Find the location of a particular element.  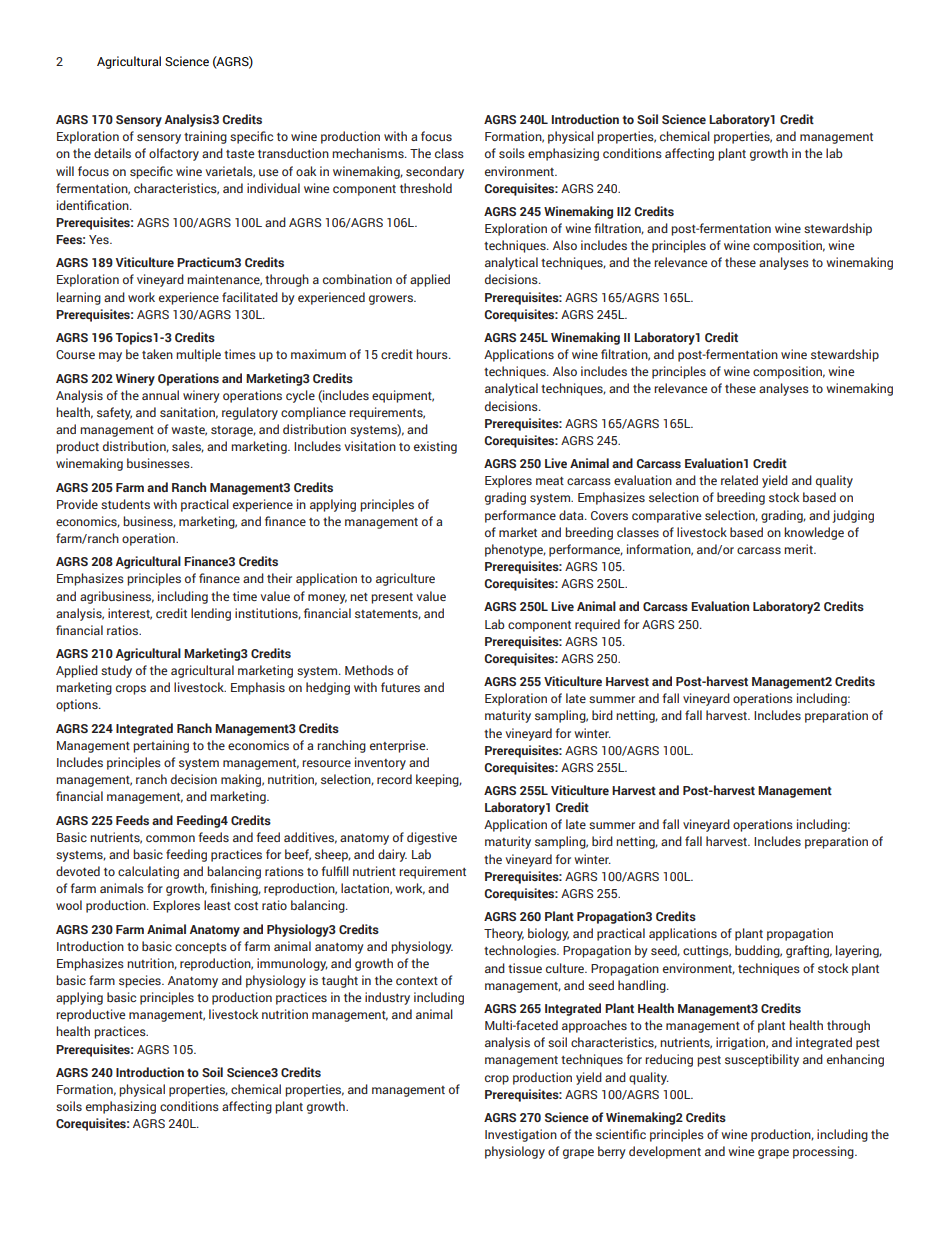

pertaining is located at coordinates (161, 746).
